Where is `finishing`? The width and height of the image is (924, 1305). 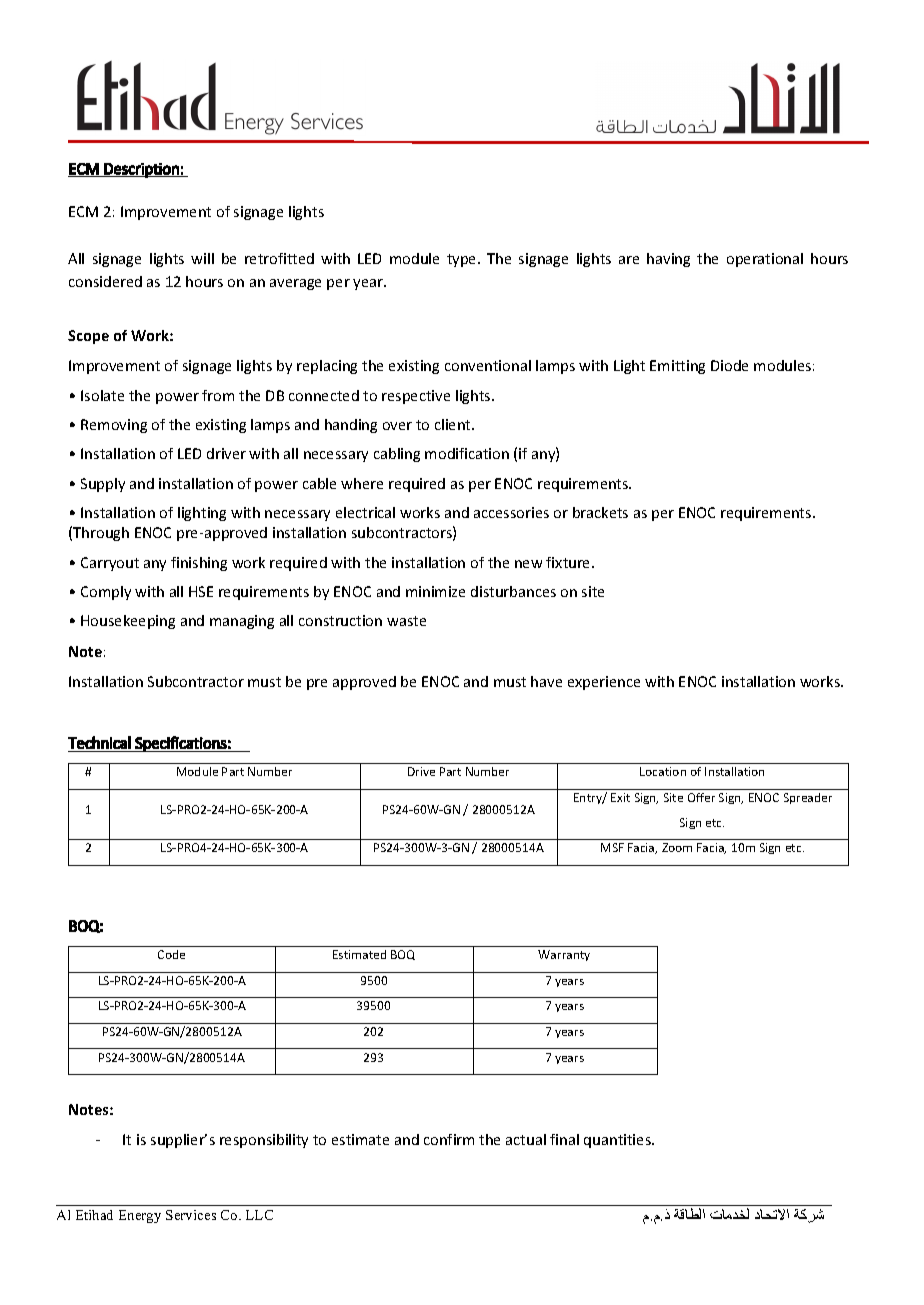 finishing is located at coordinates (199, 564).
